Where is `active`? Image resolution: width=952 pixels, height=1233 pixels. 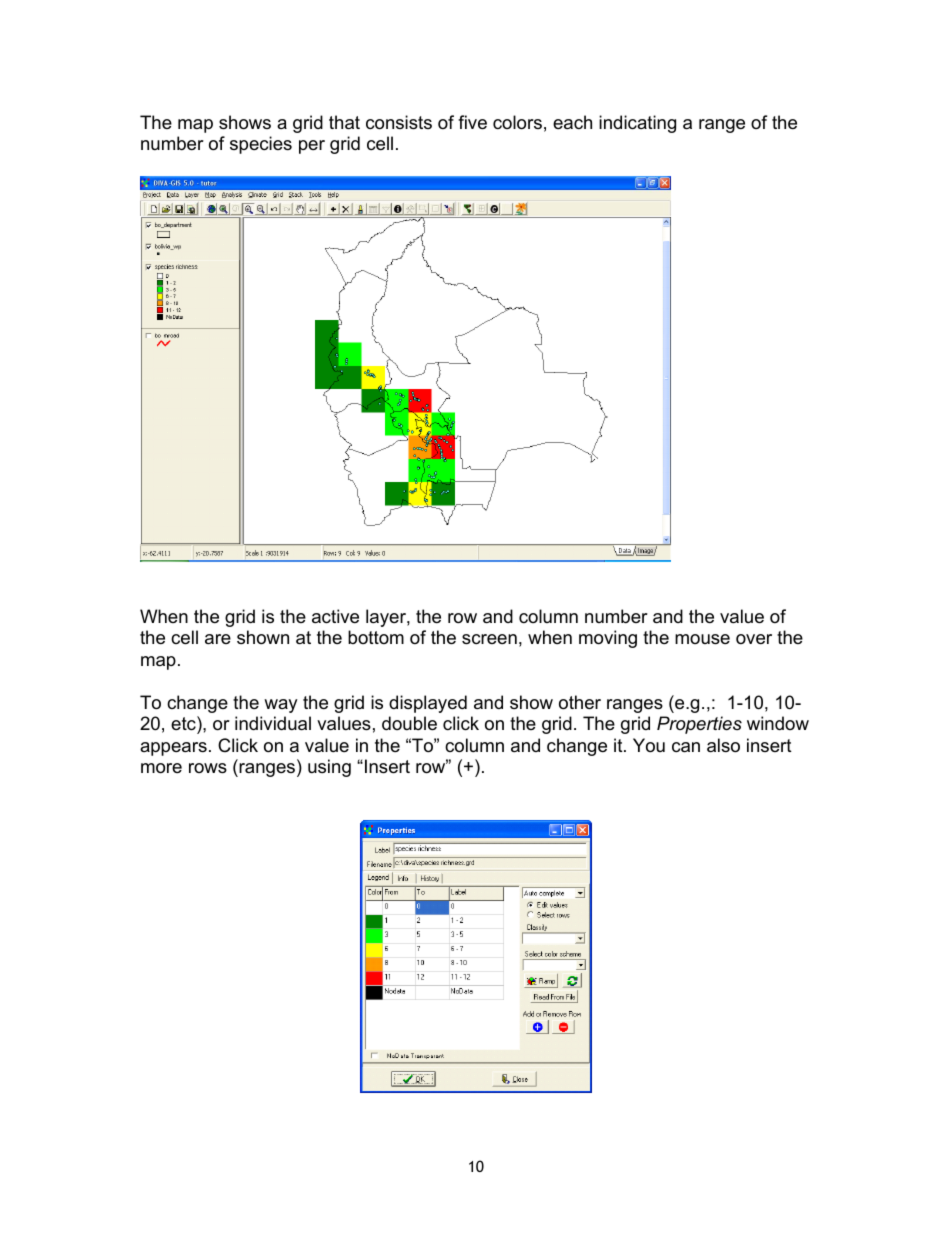 active is located at coordinates (335, 616).
